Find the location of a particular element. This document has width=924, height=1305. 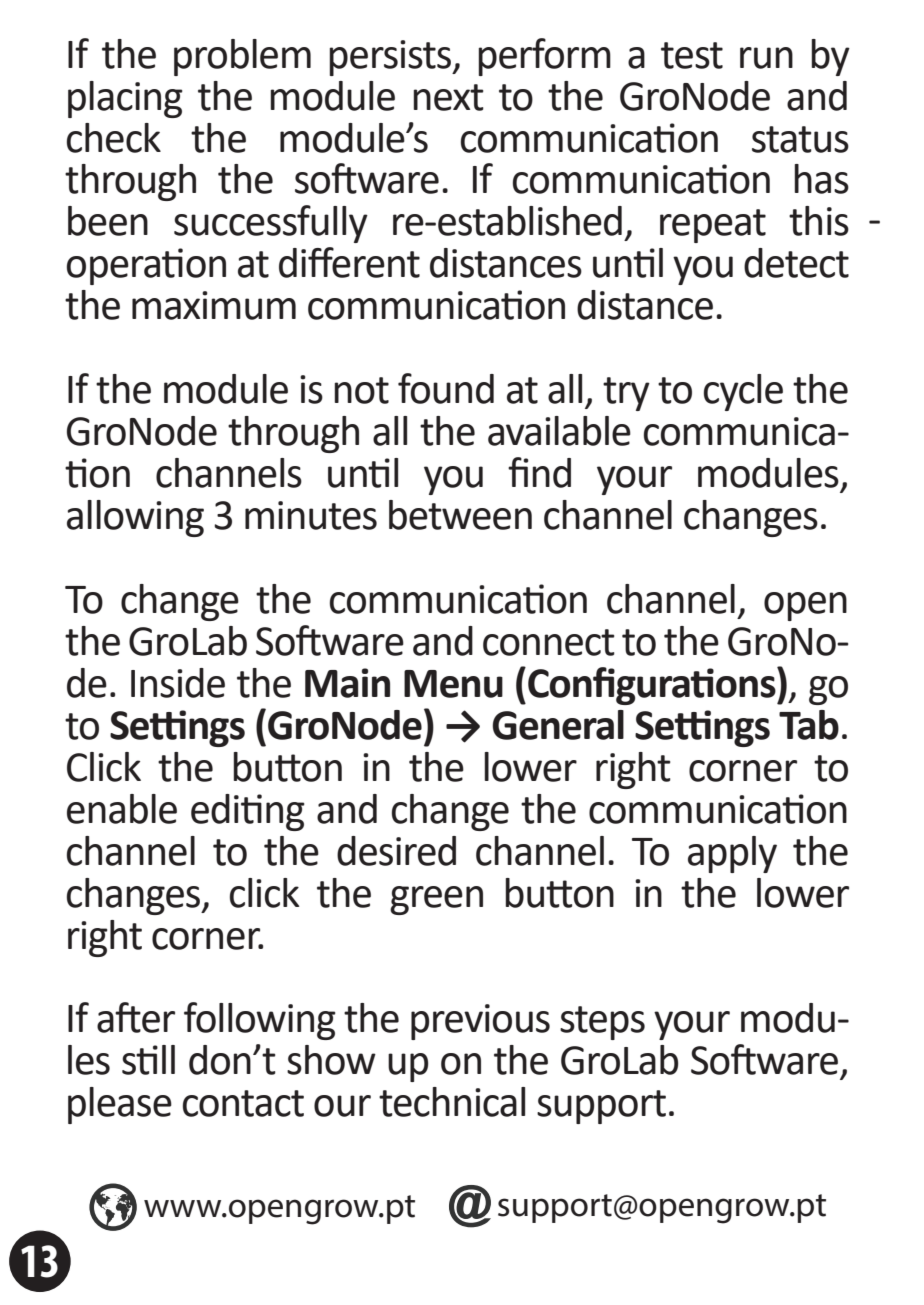

run is located at coordinates (766, 58).
